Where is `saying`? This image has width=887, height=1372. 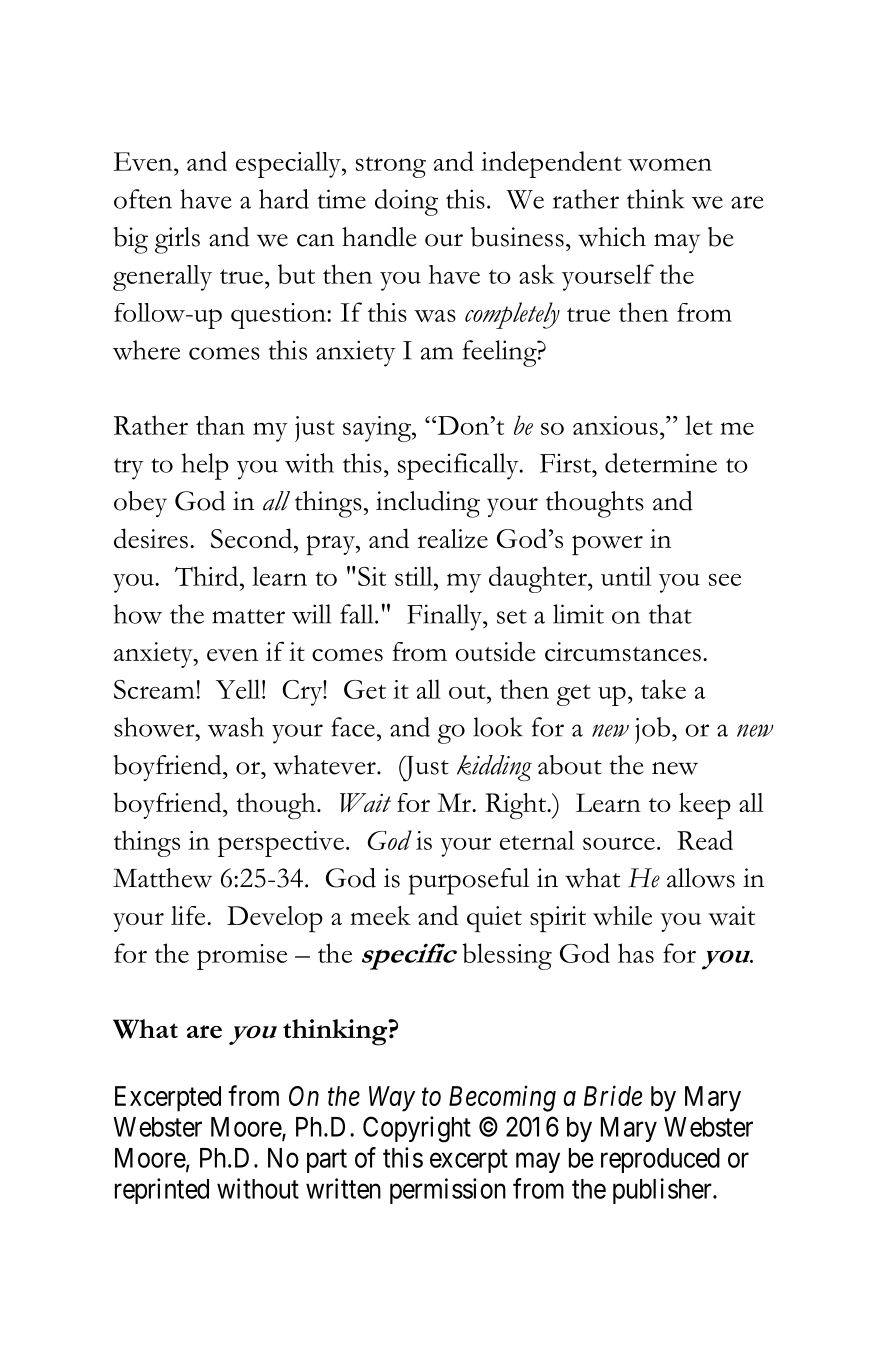 saying is located at coordinates (378, 429).
